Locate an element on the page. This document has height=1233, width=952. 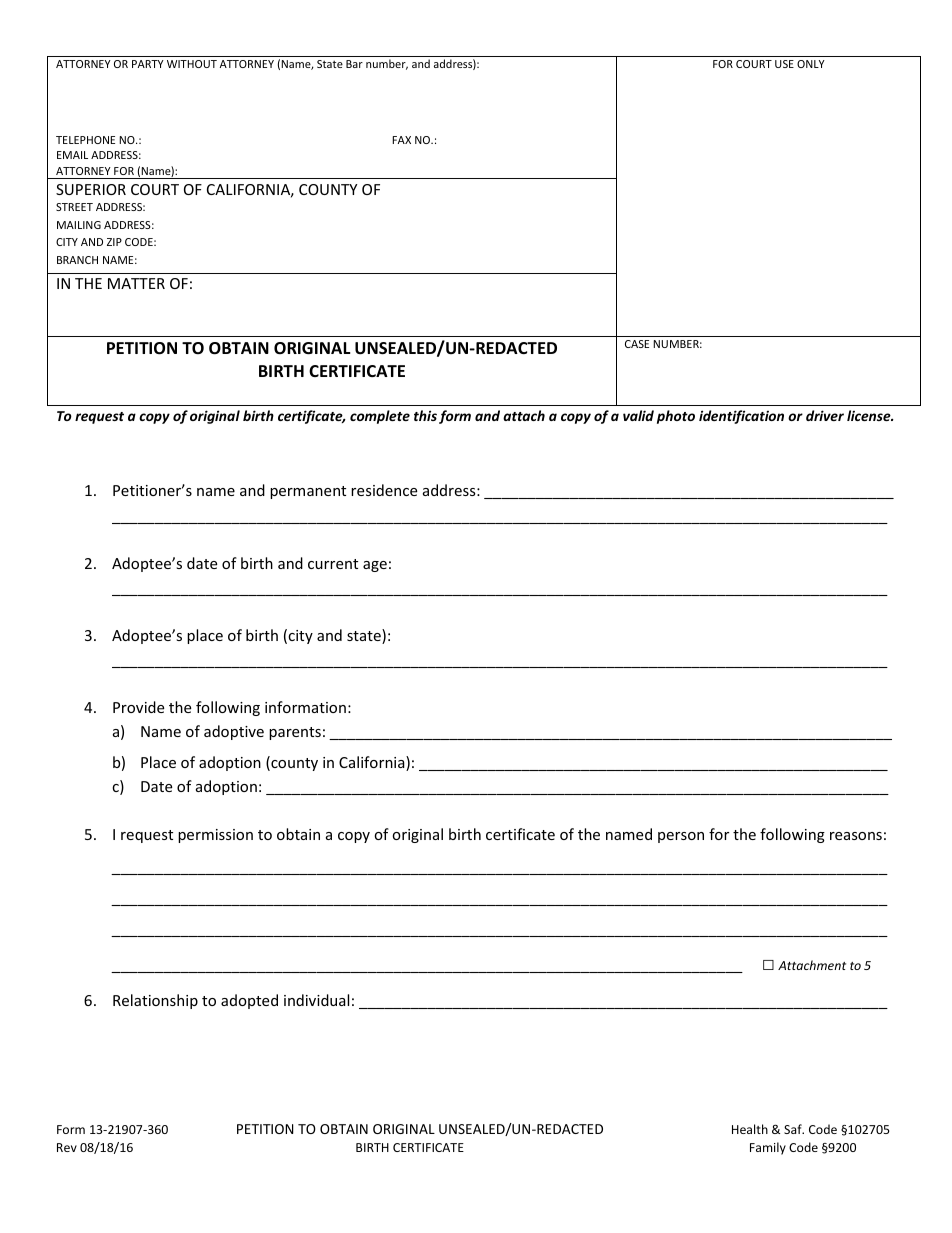
USE is located at coordinates (784, 64).
